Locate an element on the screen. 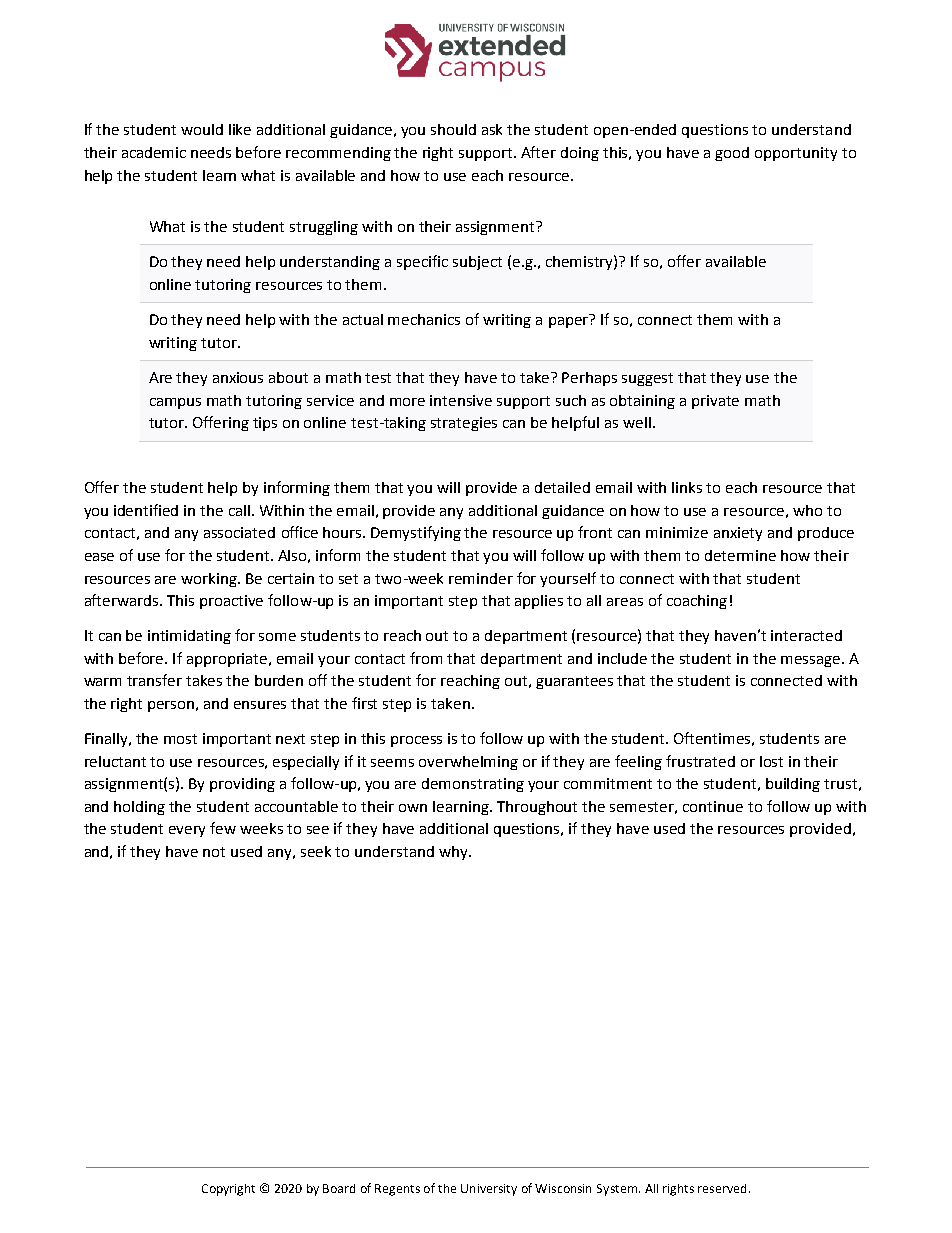  good is located at coordinates (732, 154).
